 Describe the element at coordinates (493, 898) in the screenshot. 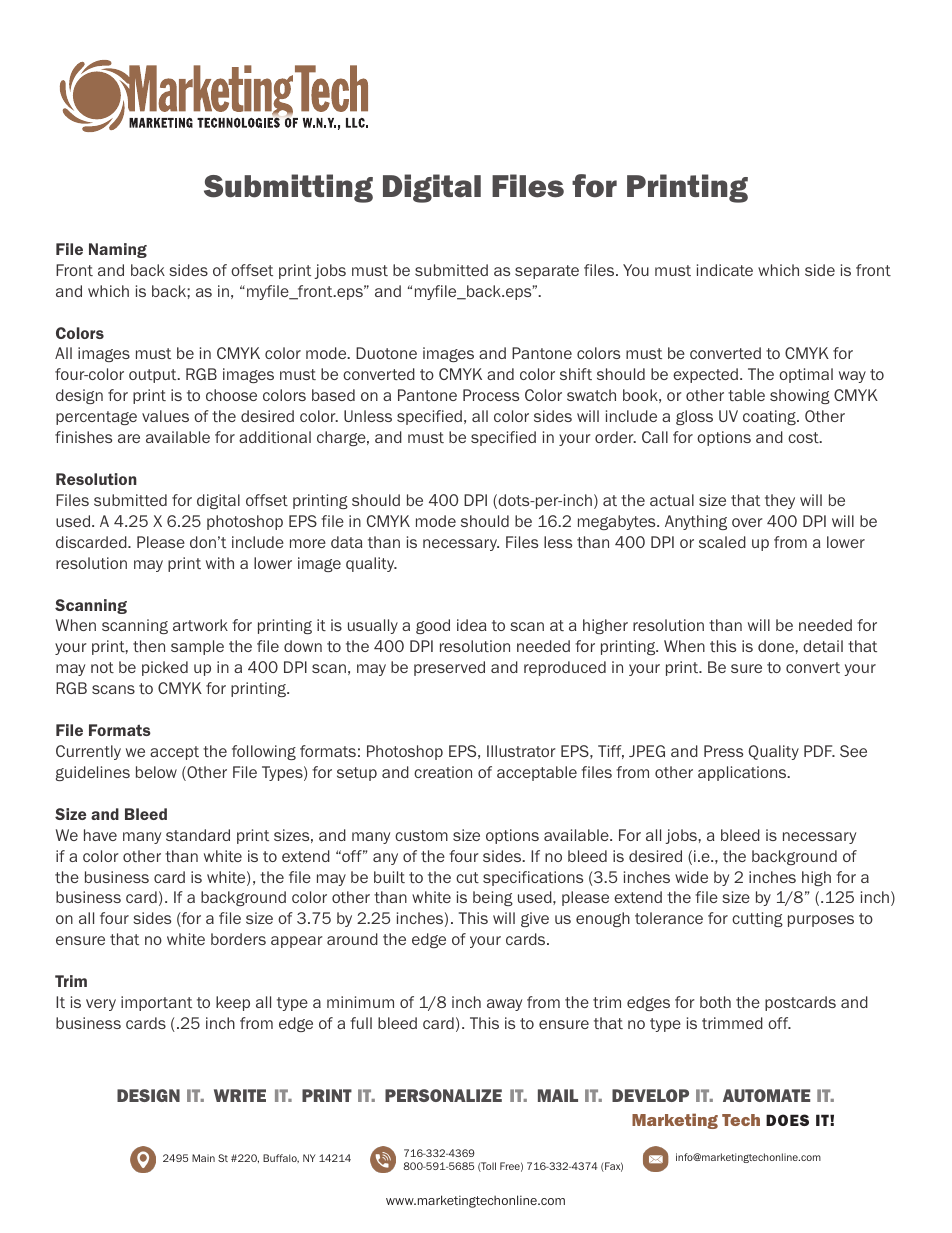

I see `being` at that location.
